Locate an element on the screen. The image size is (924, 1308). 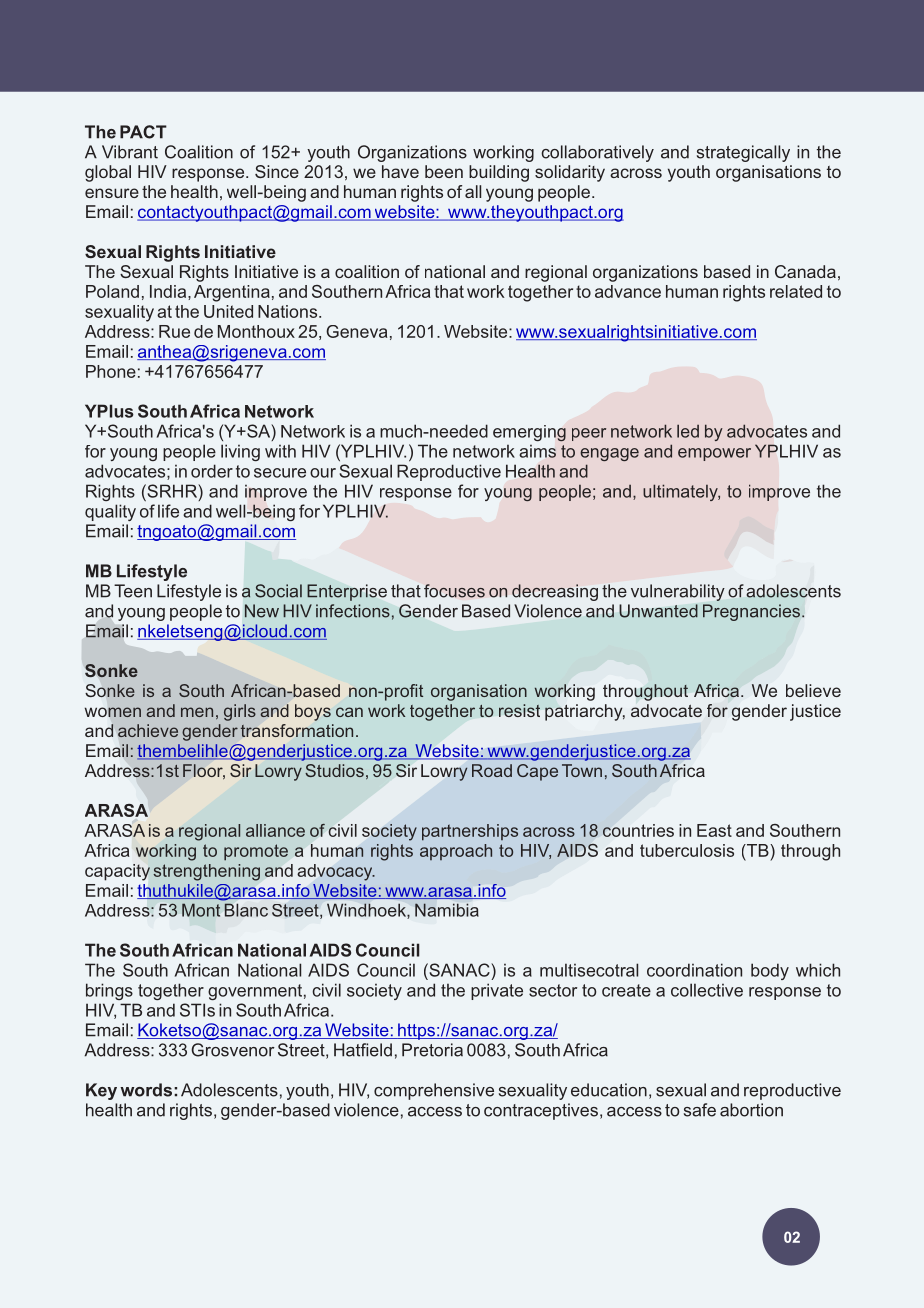
comprehensive is located at coordinates (434, 1091).
